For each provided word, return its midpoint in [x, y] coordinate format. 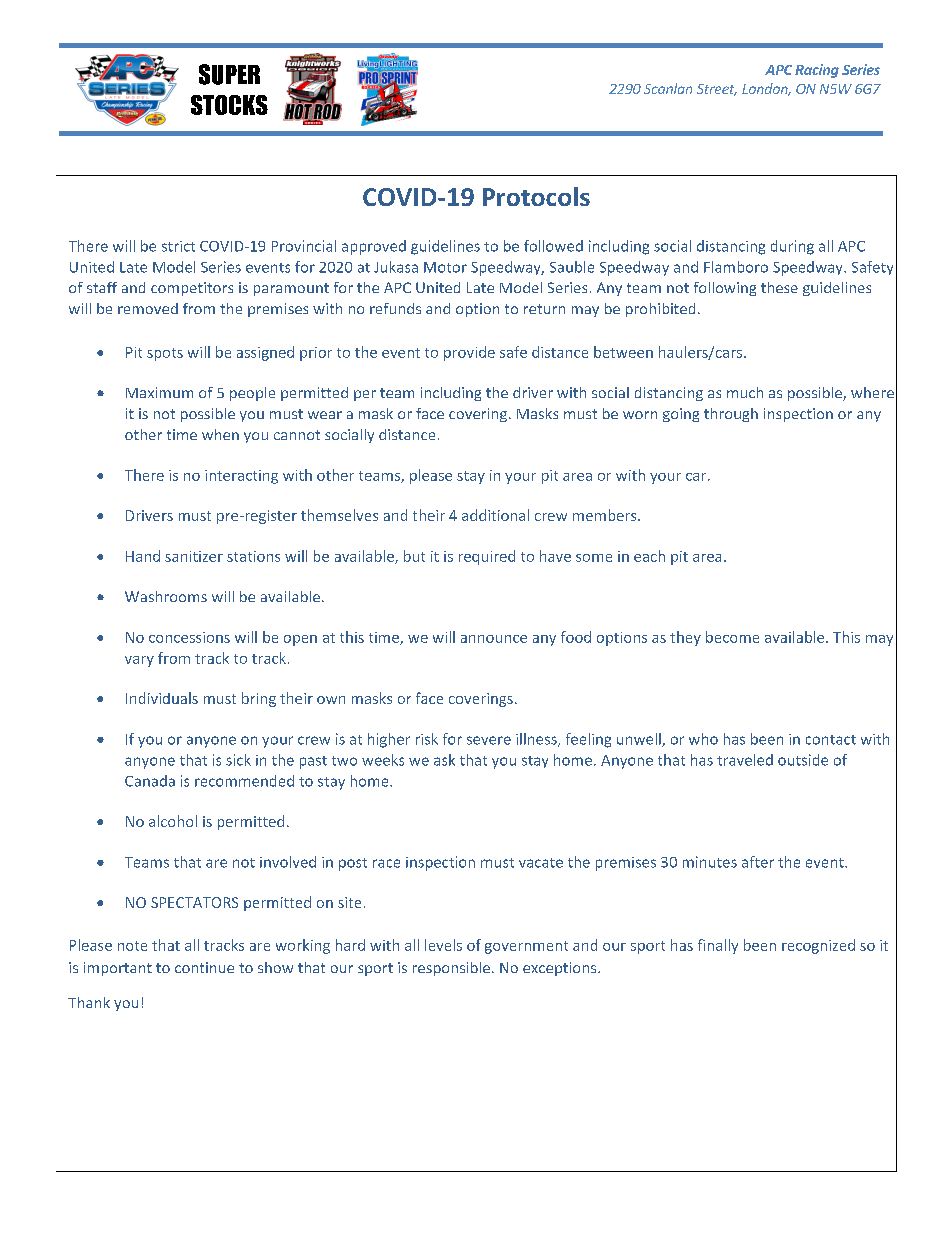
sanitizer [194, 556]
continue [204, 967]
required [487, 557]
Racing [817, 71]
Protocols [536, 196]
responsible [451, 969]
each [649, 556]
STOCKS [229, 105]
